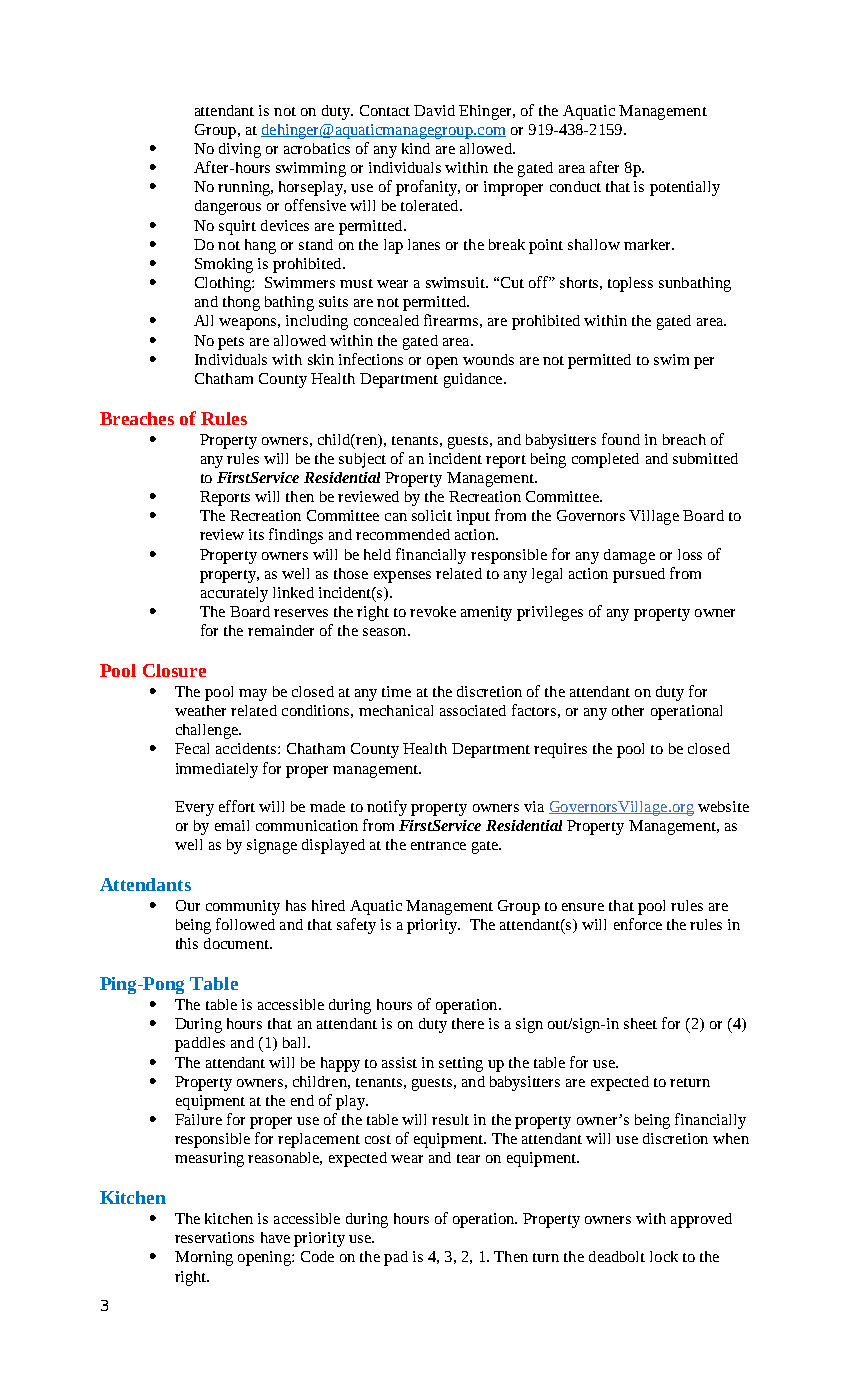 The height and width of the screenshot is (1400, 849). Describe the element at coordinates (214, 1237) in the screenshot. I see `reservations` at that location.
